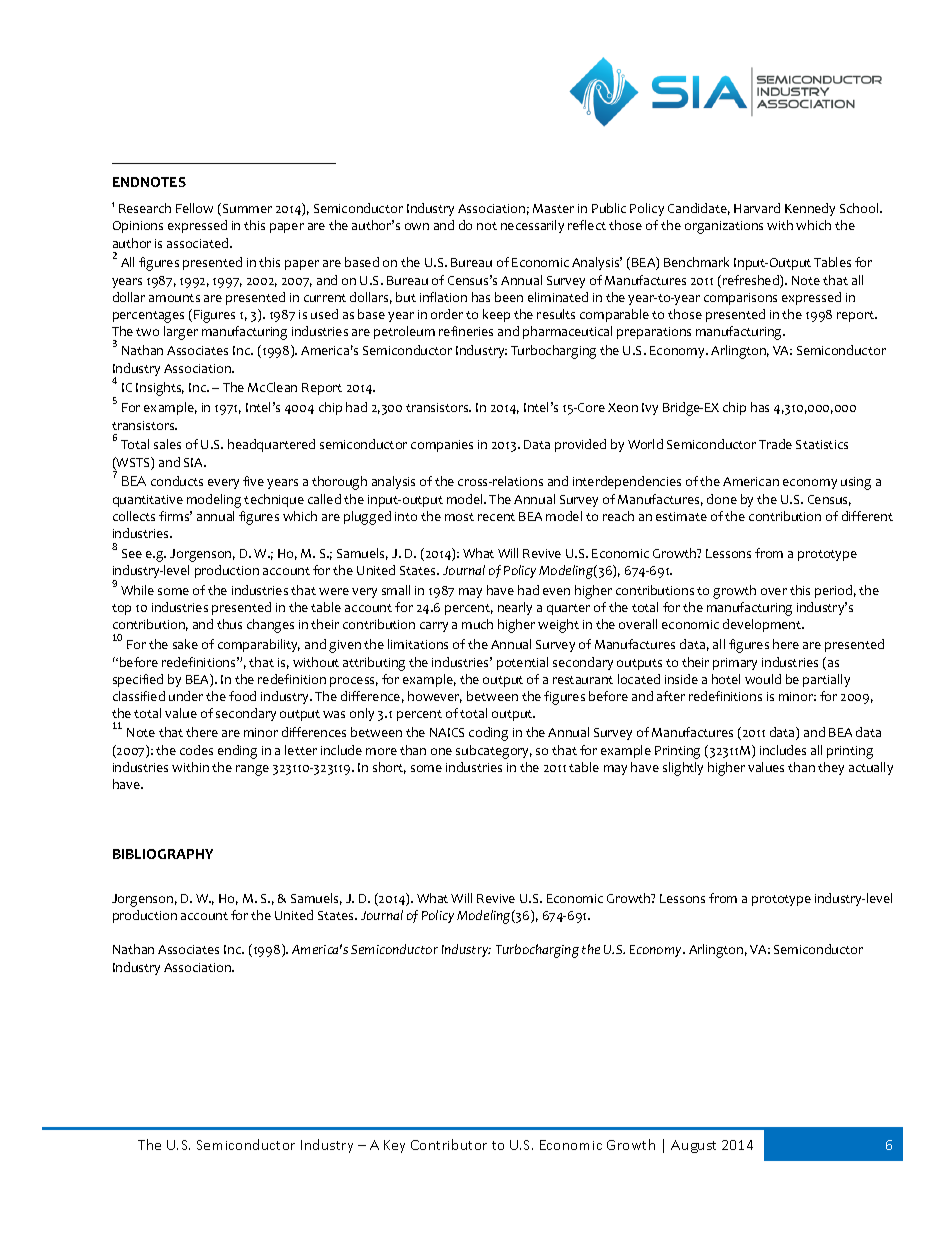  I want to click on under, so click(186, 696).
